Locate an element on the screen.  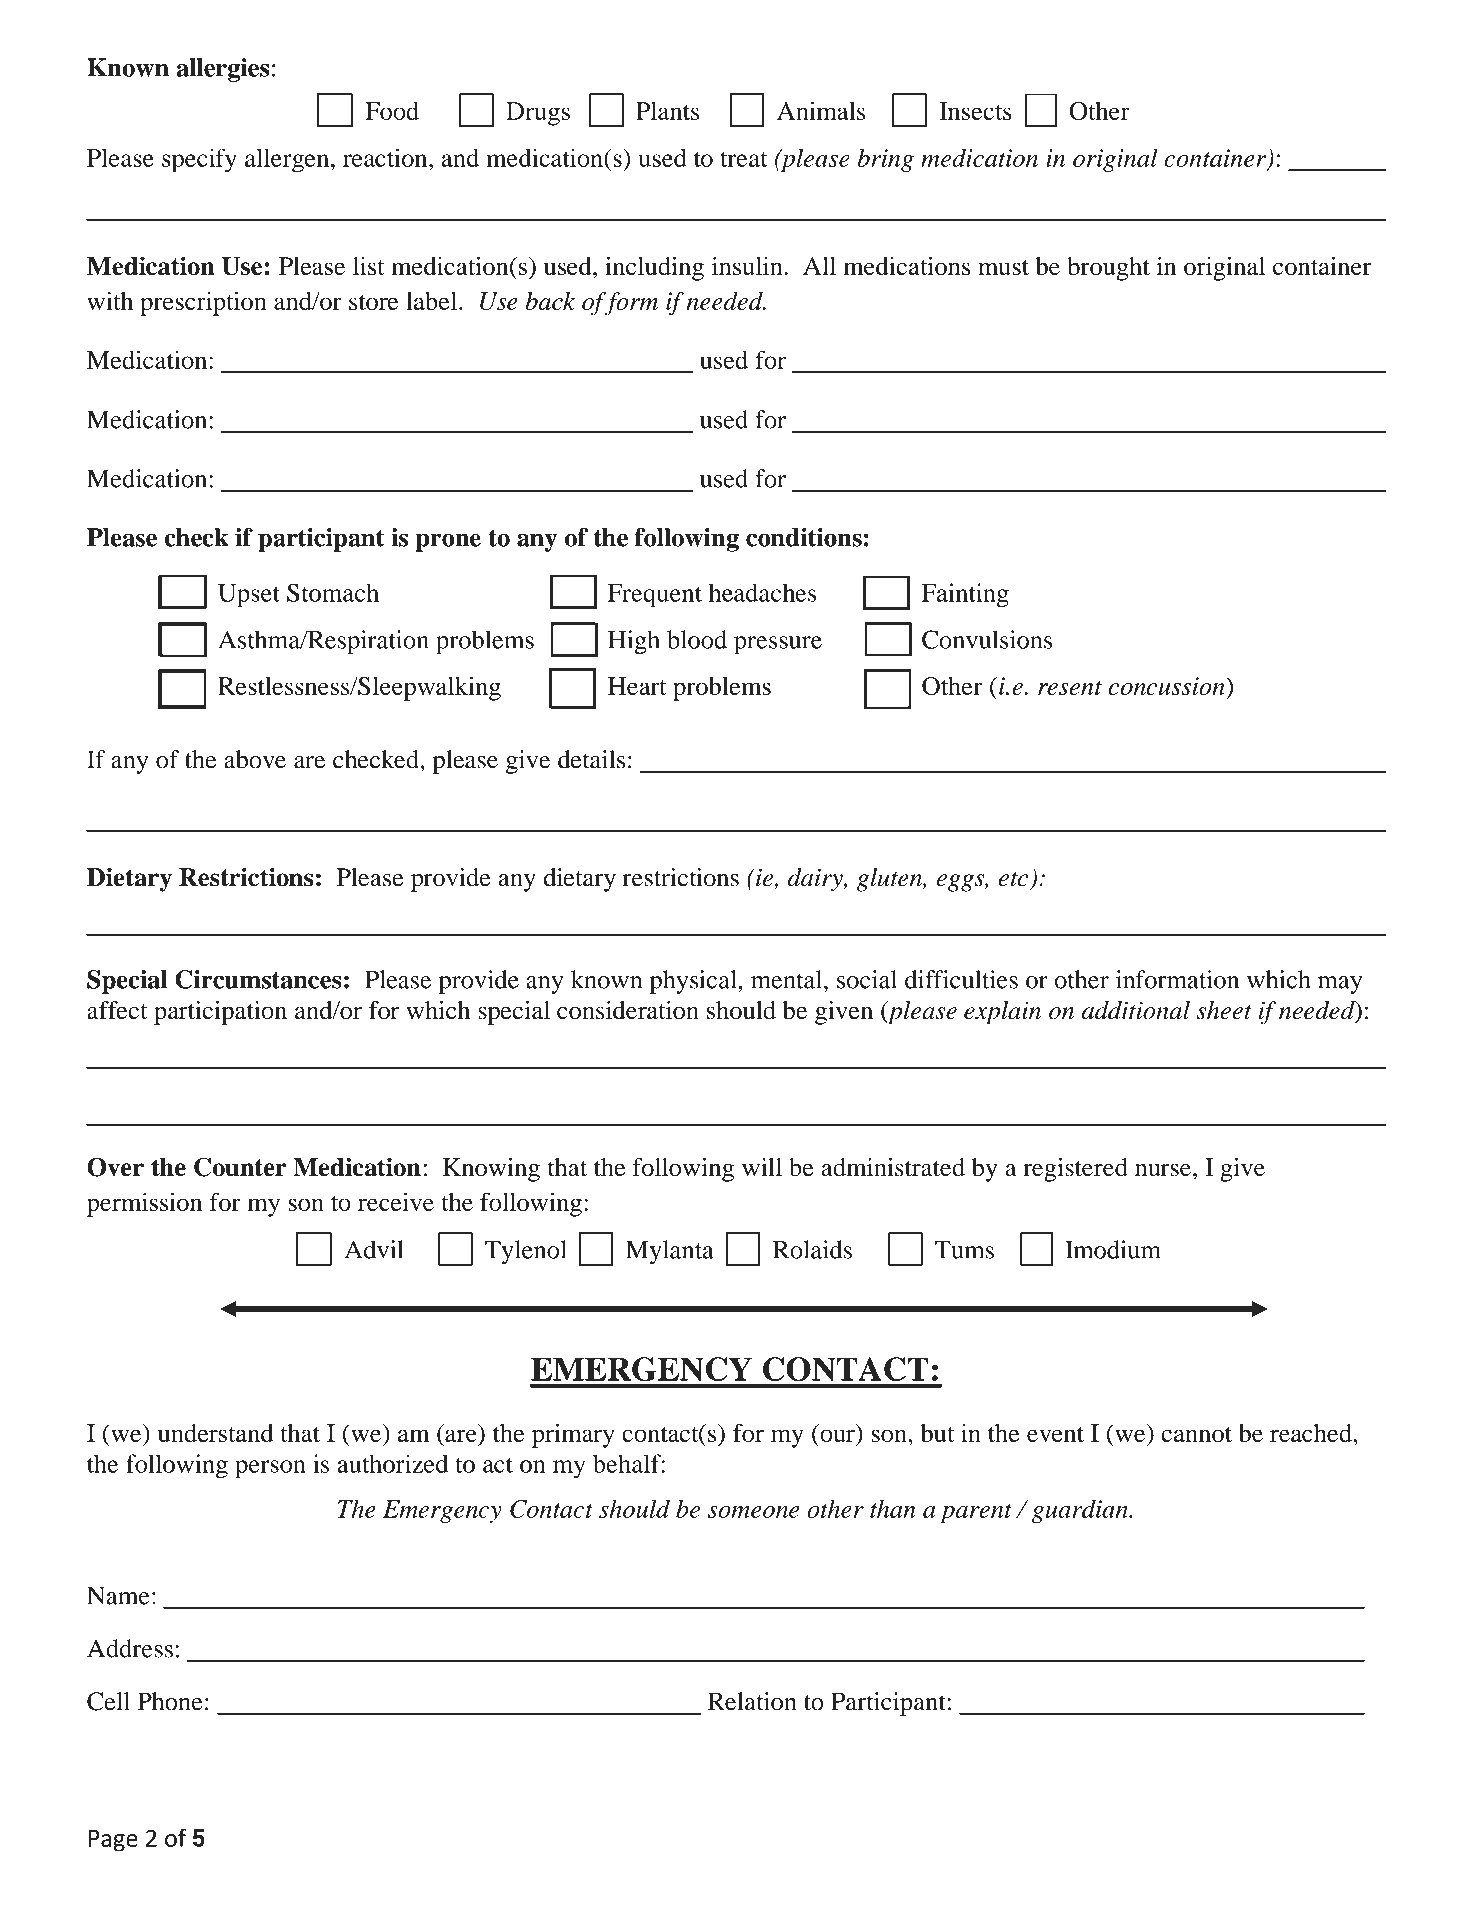
brought is located at coordinates (1108, 269).
